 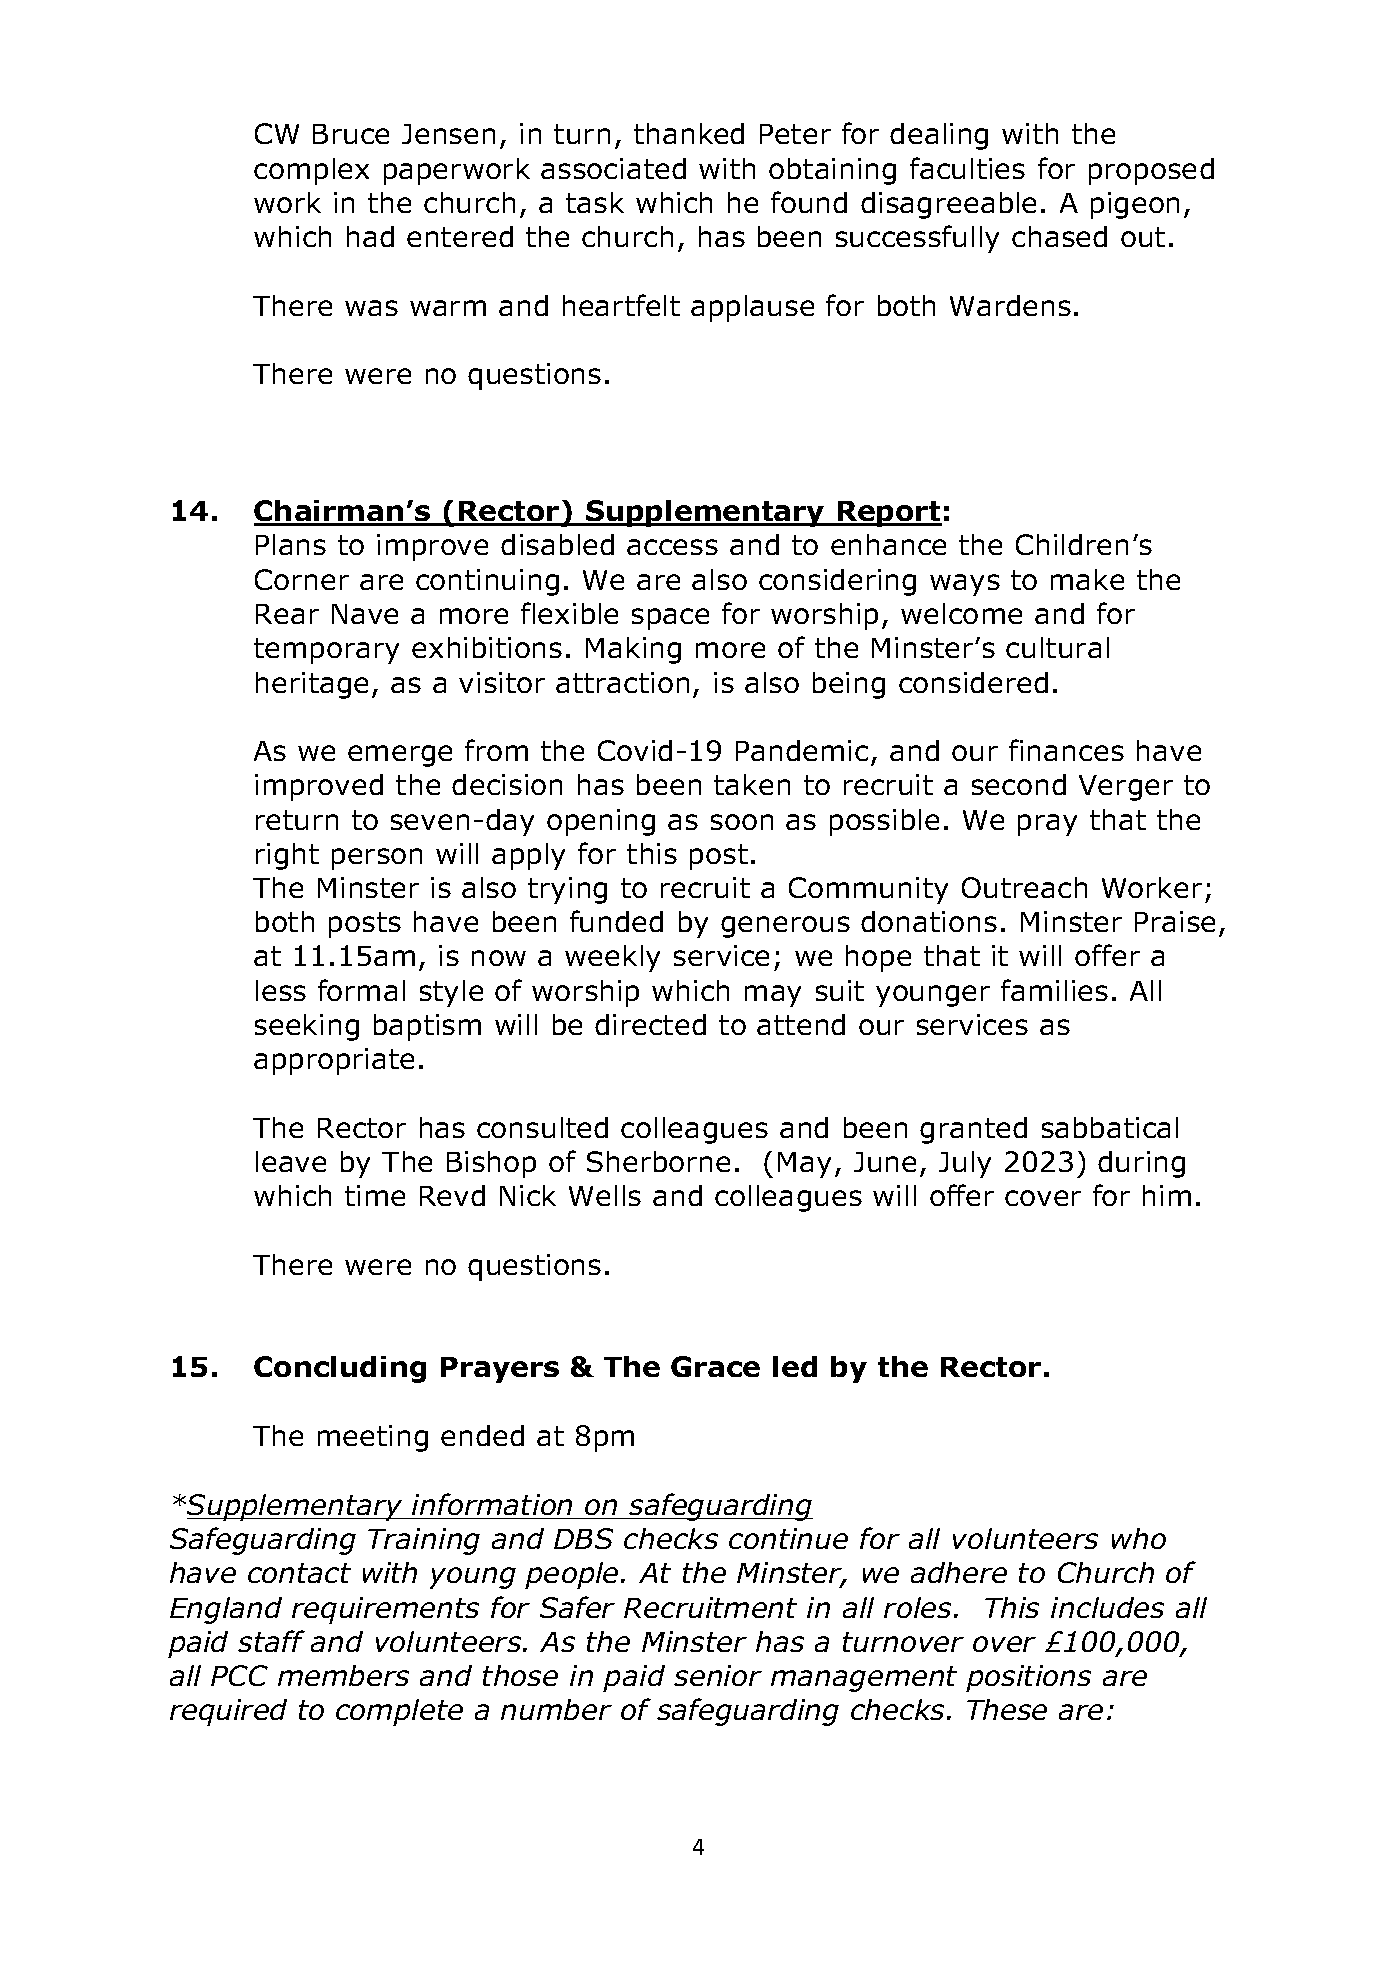 I want to click on funded, so click(x=616, y=921).
